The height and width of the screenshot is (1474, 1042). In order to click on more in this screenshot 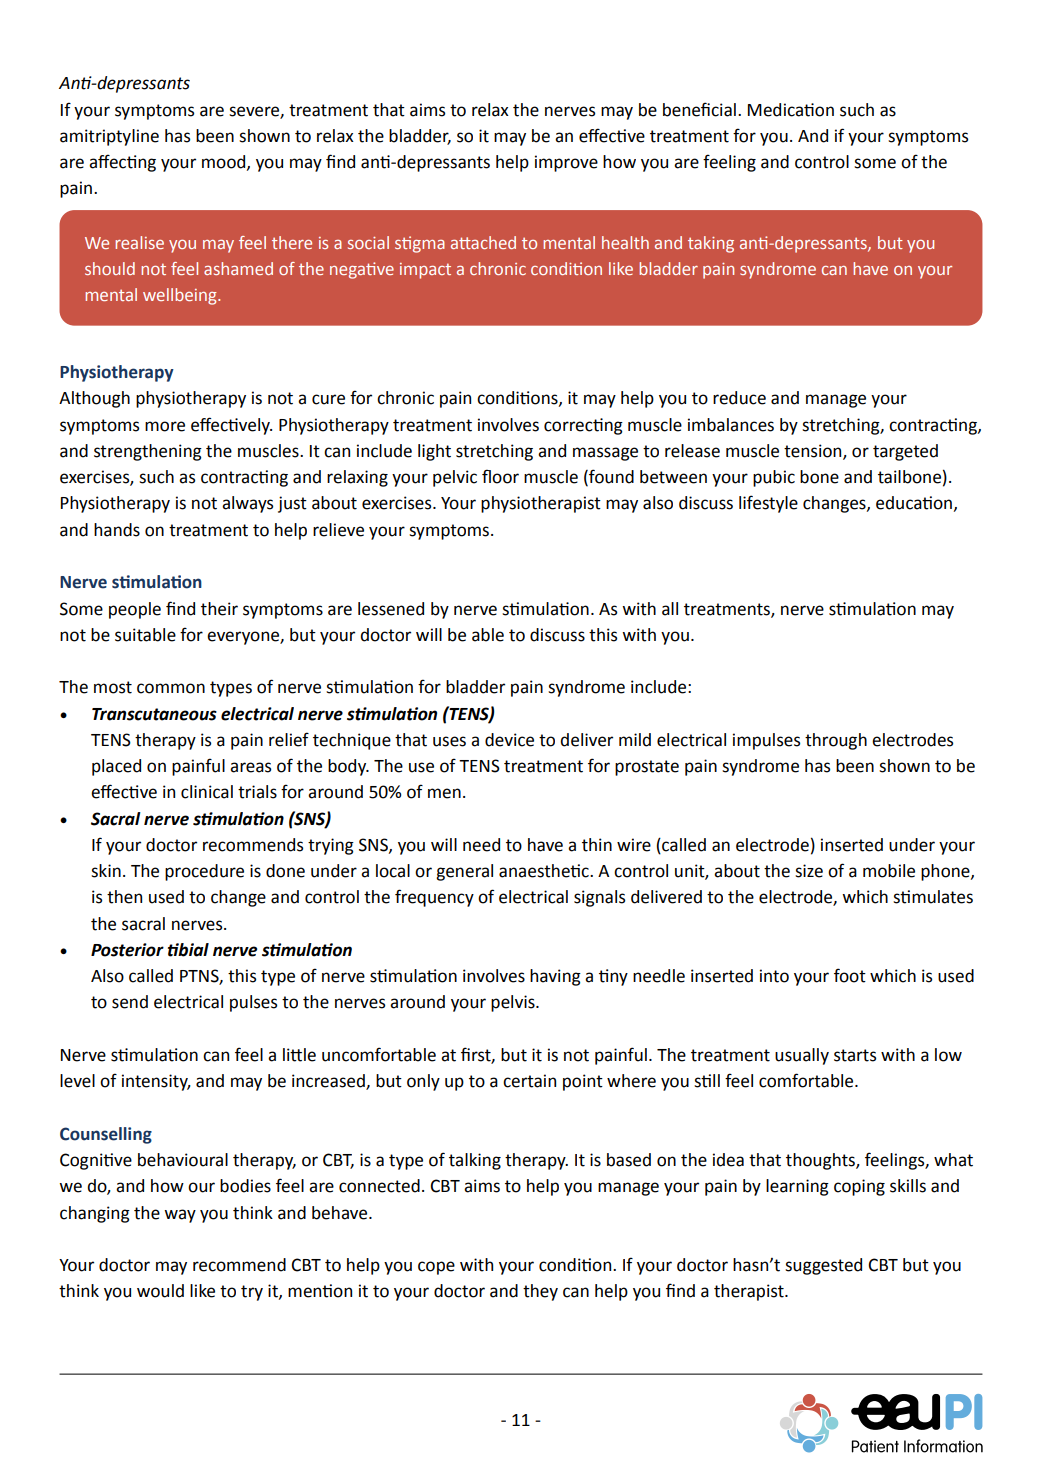, I will do `click(165, 426)`.
